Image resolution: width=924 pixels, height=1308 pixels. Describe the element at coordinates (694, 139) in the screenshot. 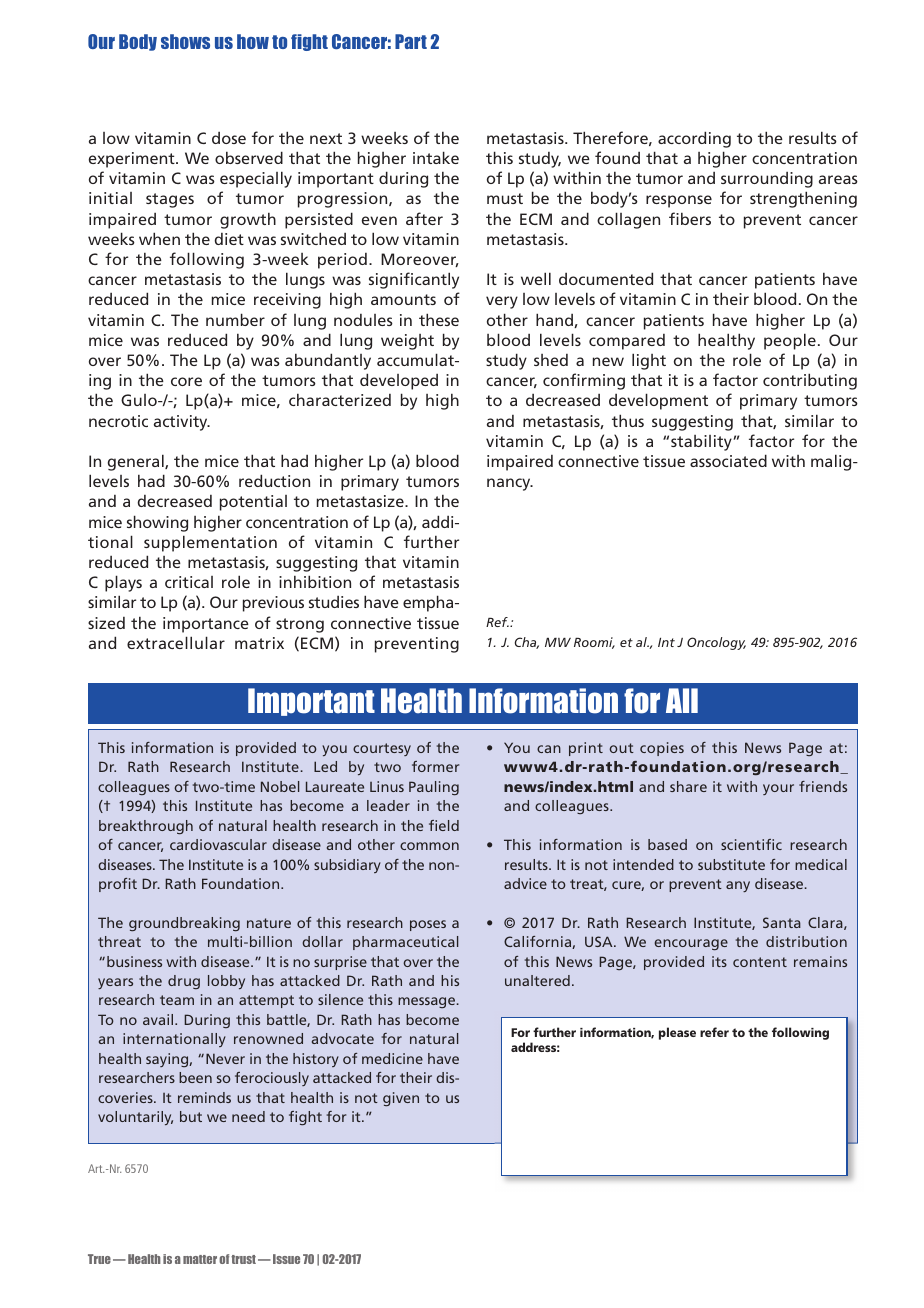

I see `according` at that location.
